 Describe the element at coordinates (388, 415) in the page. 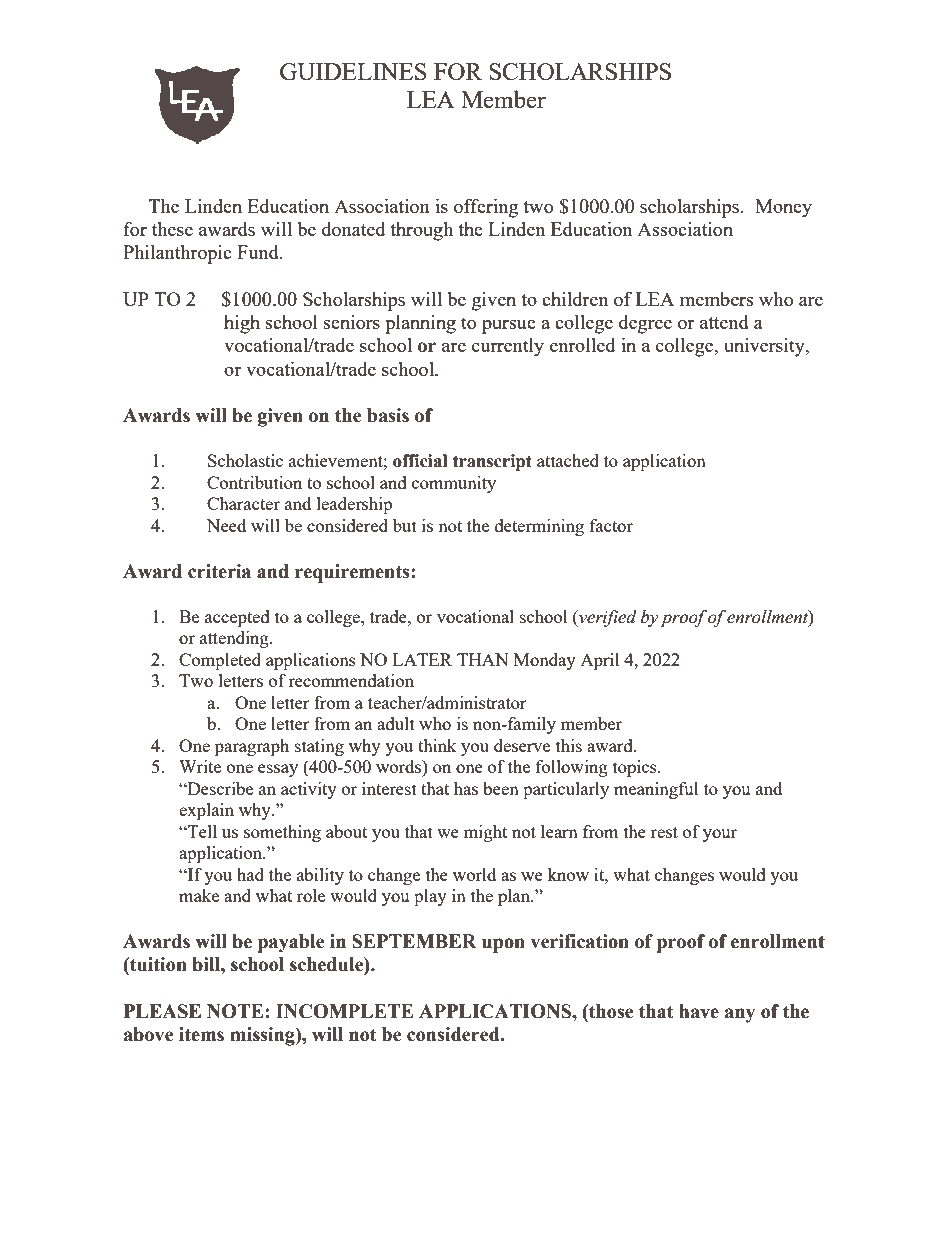

I see `basis` at that location.
